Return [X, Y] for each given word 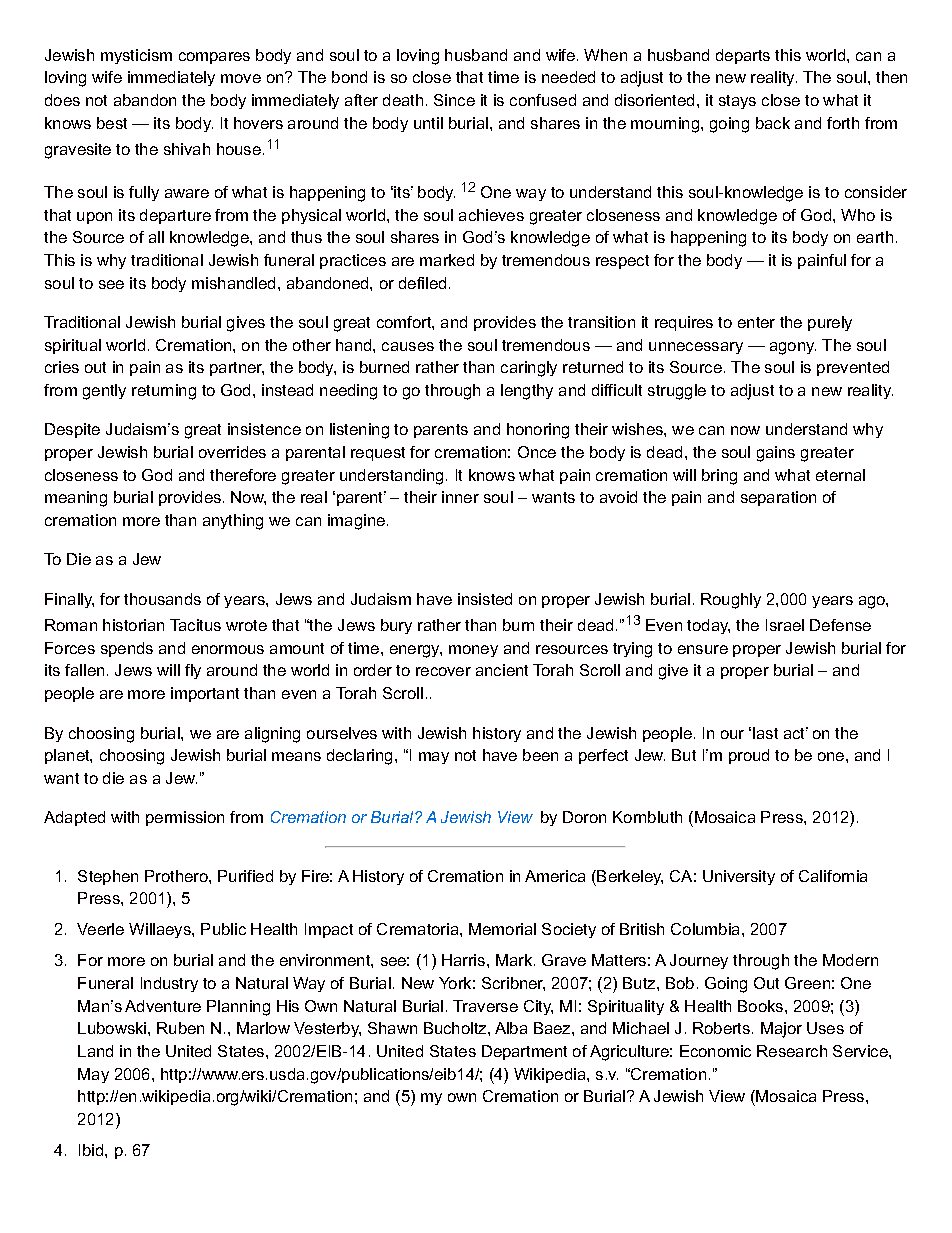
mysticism [136, 56]
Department [524, 1052]
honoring [538, 431]
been [540, 755]
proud [749, 756]
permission [185, 818]
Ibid [92, 1150]
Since [454, 100]
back [773, 123]
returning [164, 392]
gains [776, 454]
